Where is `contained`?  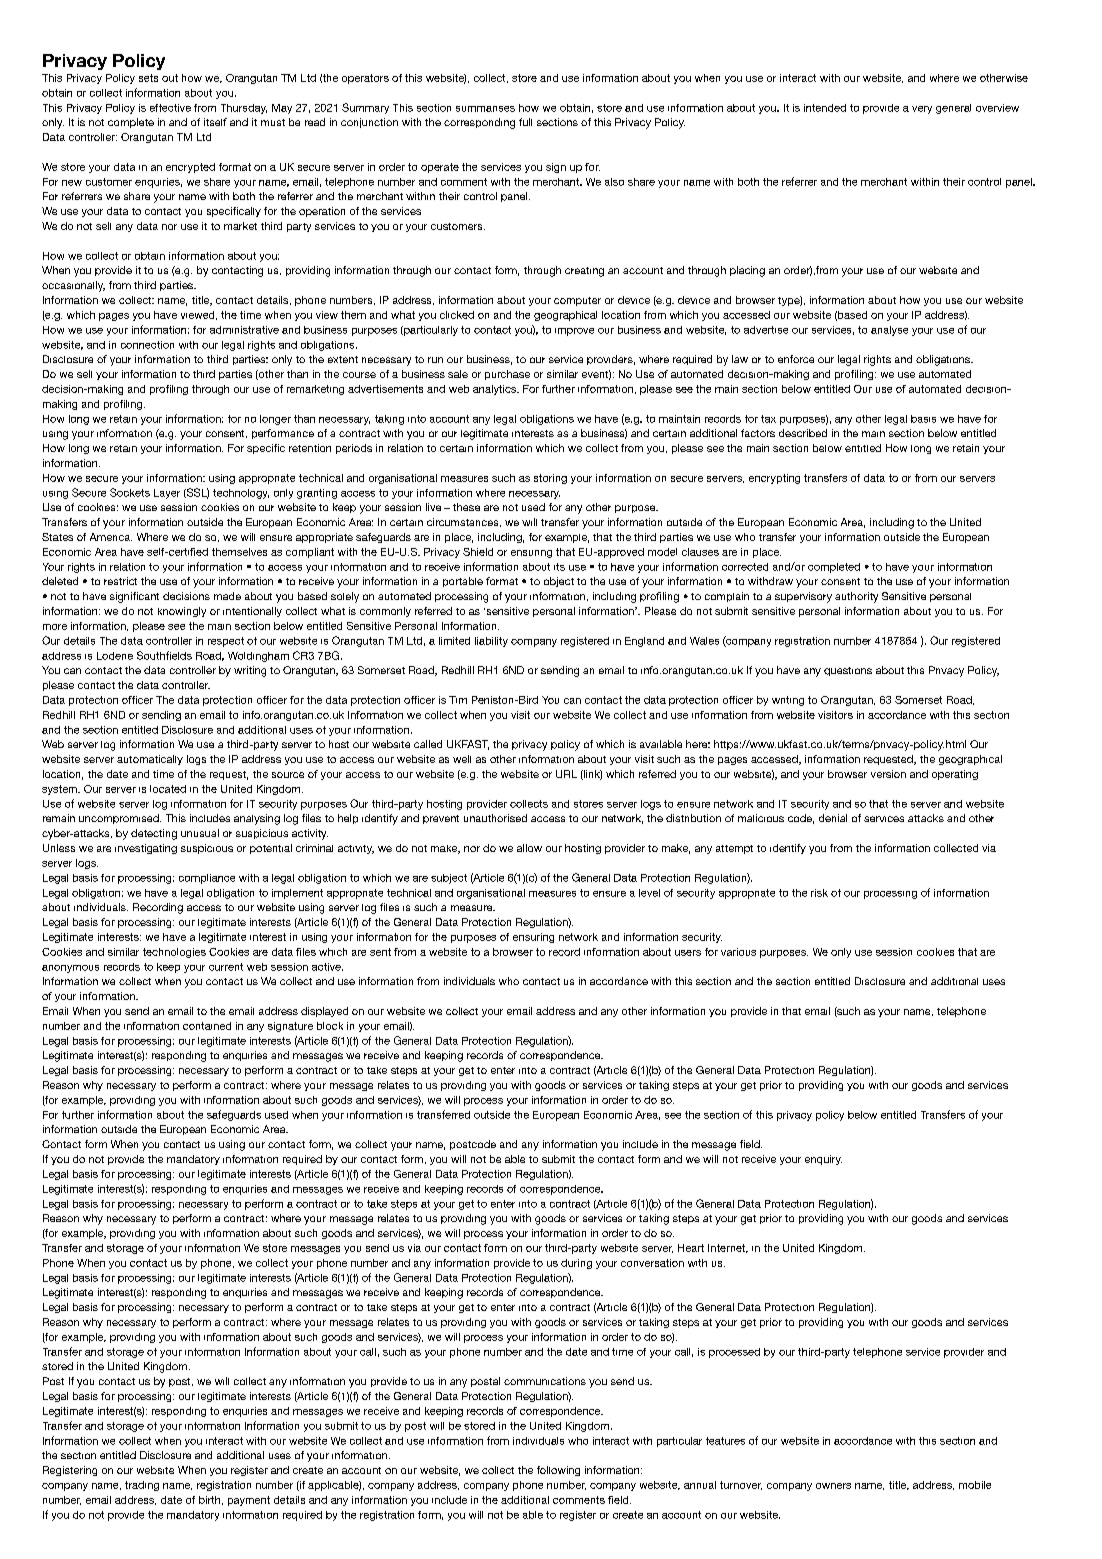
contained is located at coordinates (207, 1026).
